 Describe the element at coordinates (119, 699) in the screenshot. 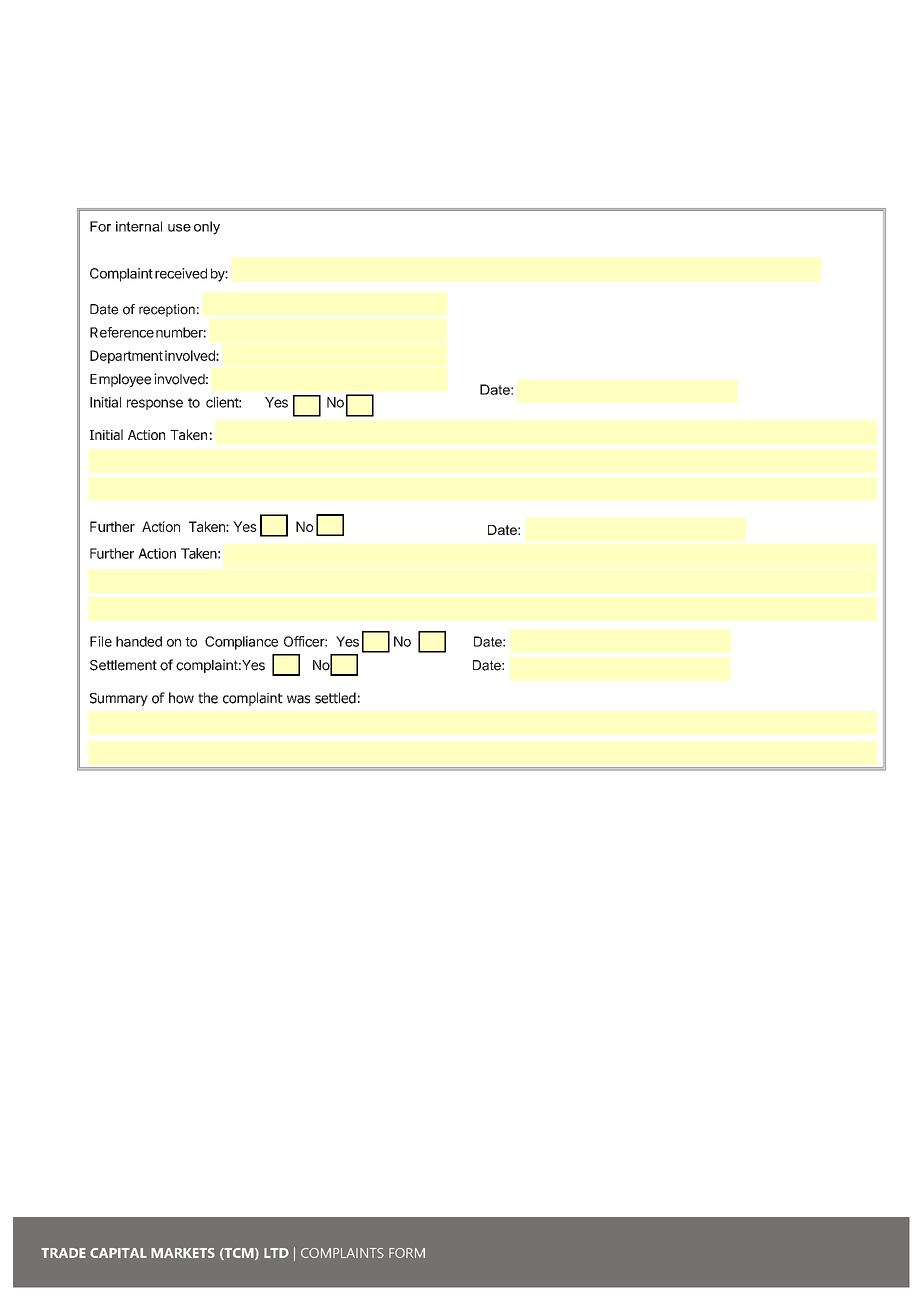

I see `Summary` at that location.
